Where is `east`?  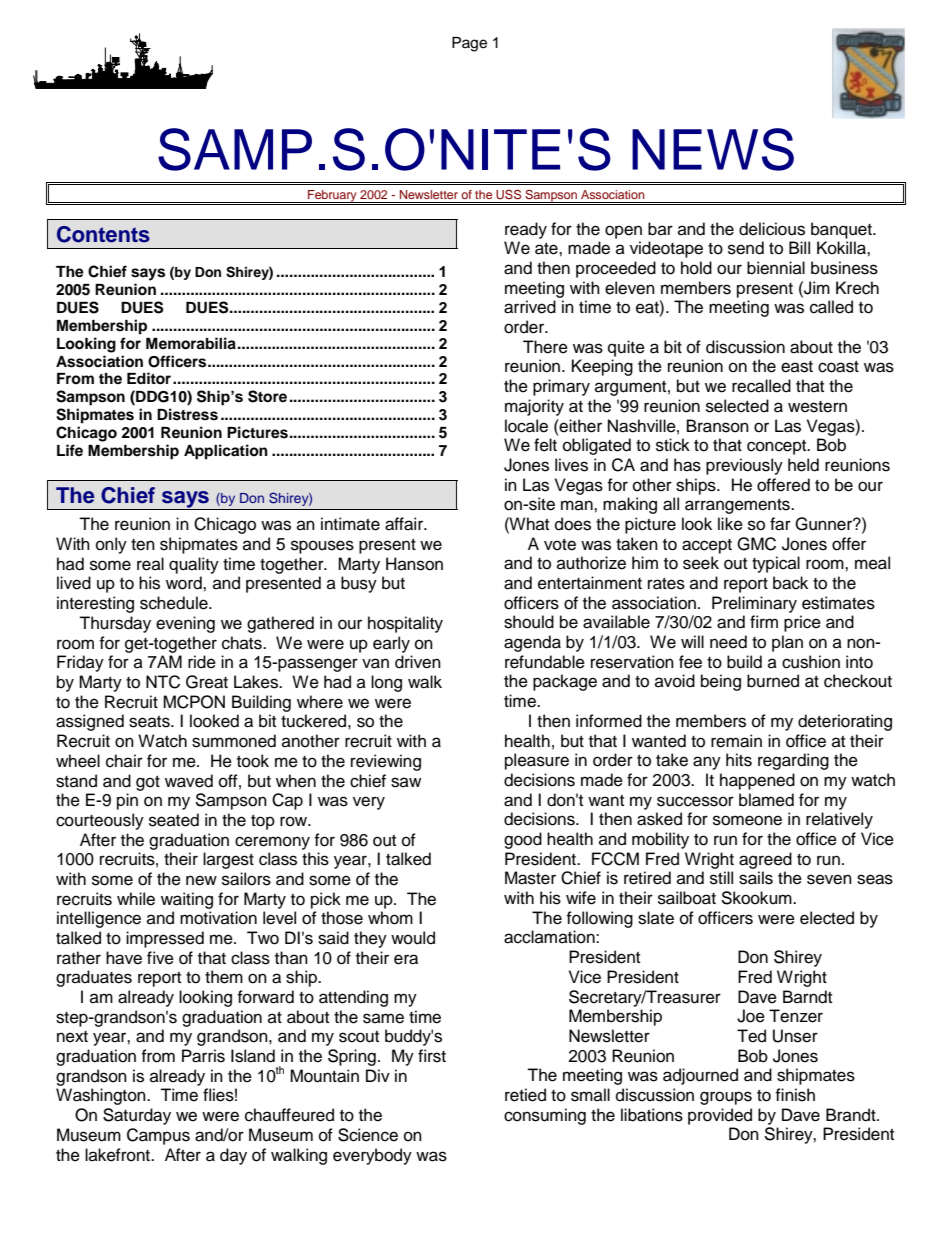
east is located at coordinates (797, 367).
